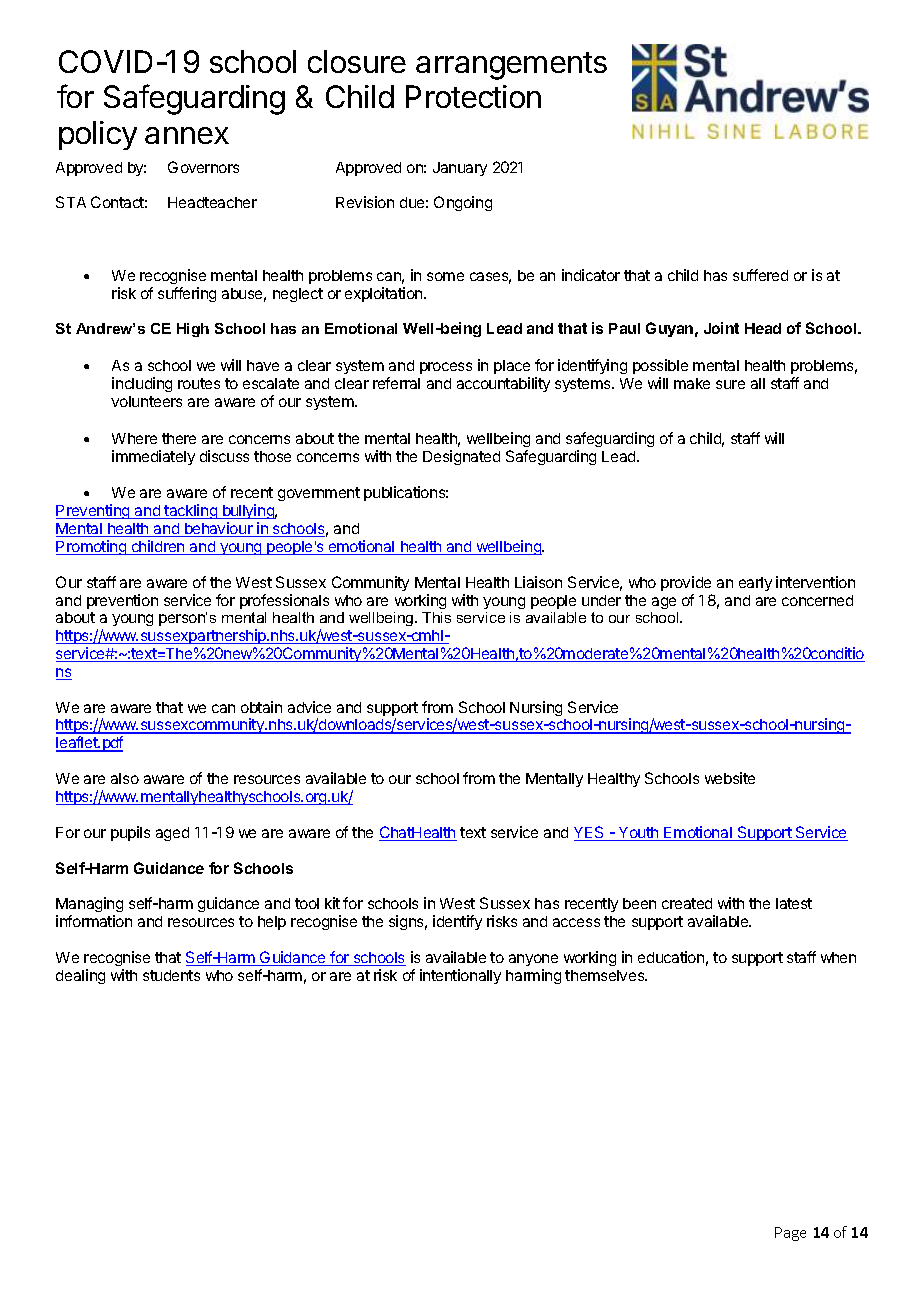 The width and height of the screenshot is (924, 1308). I want to click on routes, so click(199, 383).
